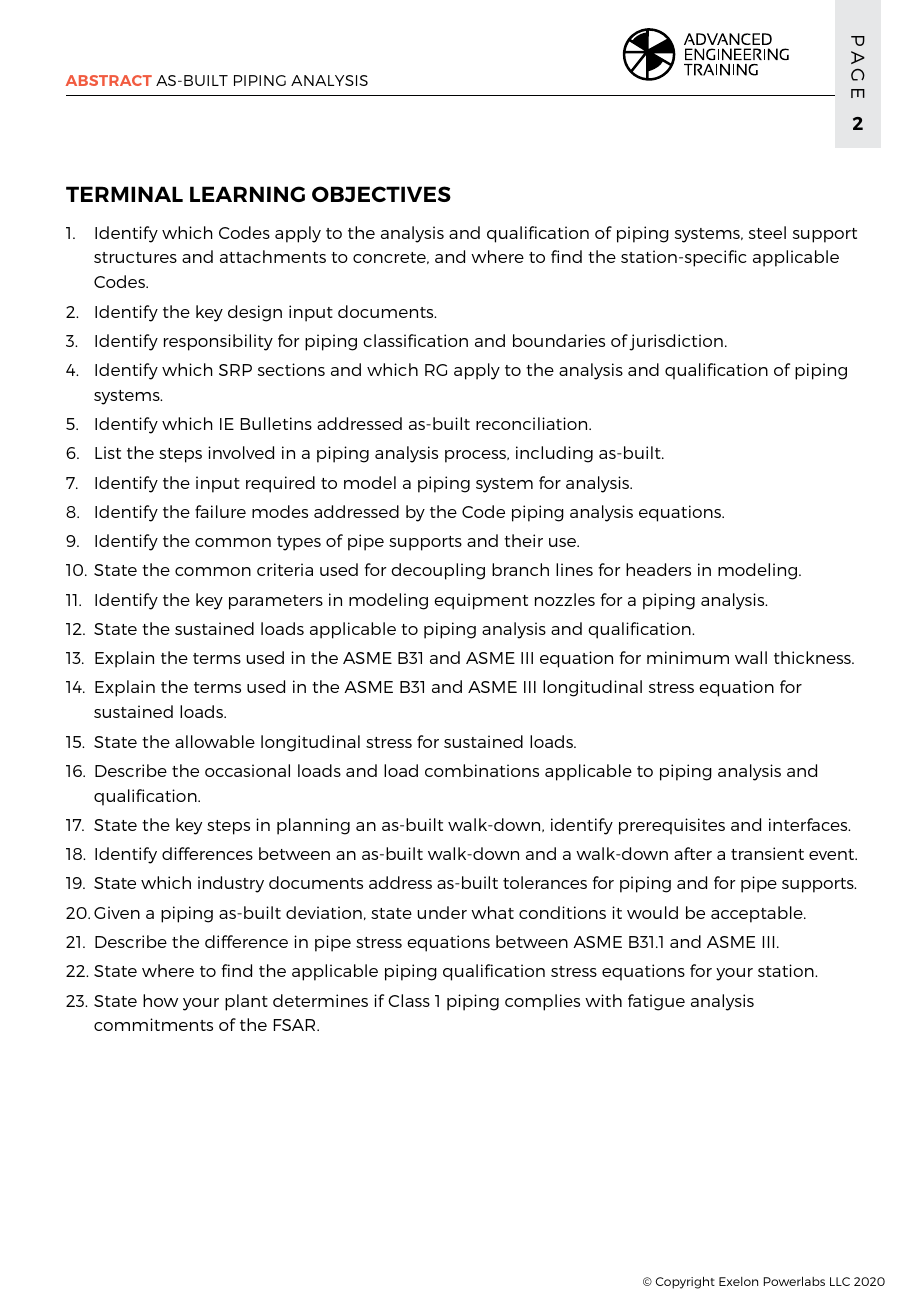 The width and height of the page is (924, 1308). What do you see at coordinates (153, 1024) in the page?
I see `commitments` at bounding box center [153, 1024].
